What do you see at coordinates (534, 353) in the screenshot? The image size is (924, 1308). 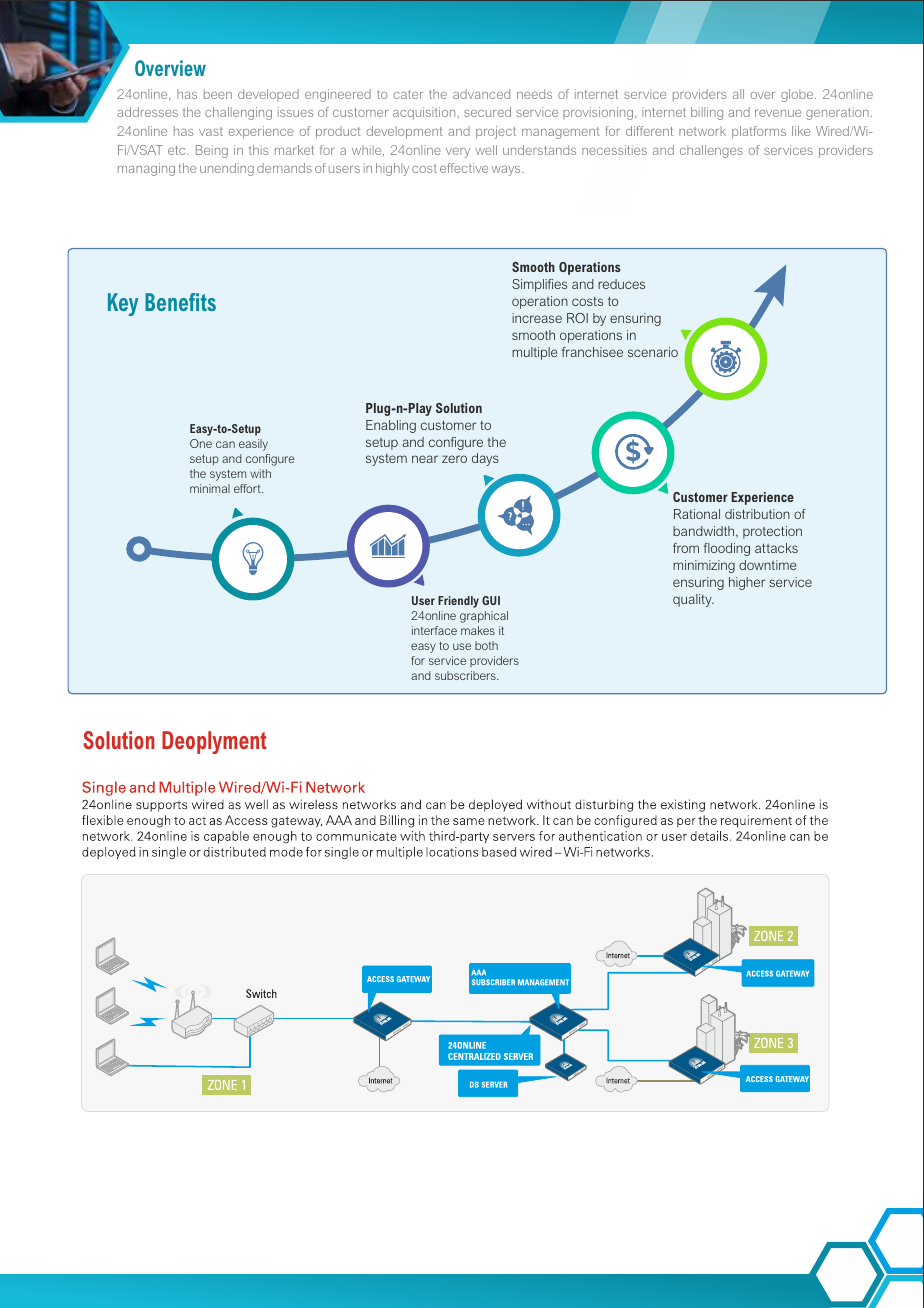 I see `multiple` at bounding box center [534, 353].
